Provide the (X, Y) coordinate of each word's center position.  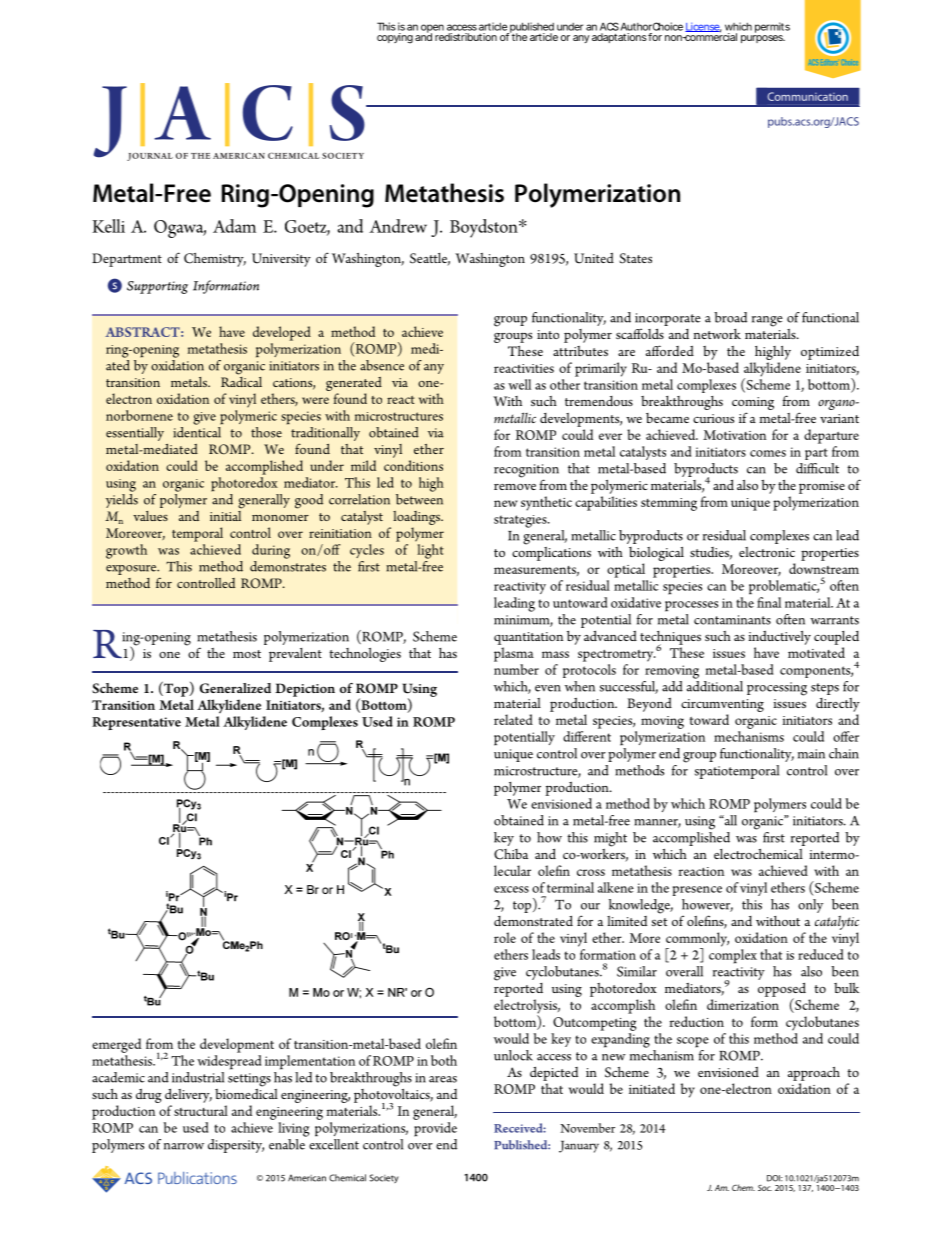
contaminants (732, 620)
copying (396, 38)
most (247, 654)
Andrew (398, 226)
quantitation (528, 638)
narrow (184, 1146)
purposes (763, 39)
